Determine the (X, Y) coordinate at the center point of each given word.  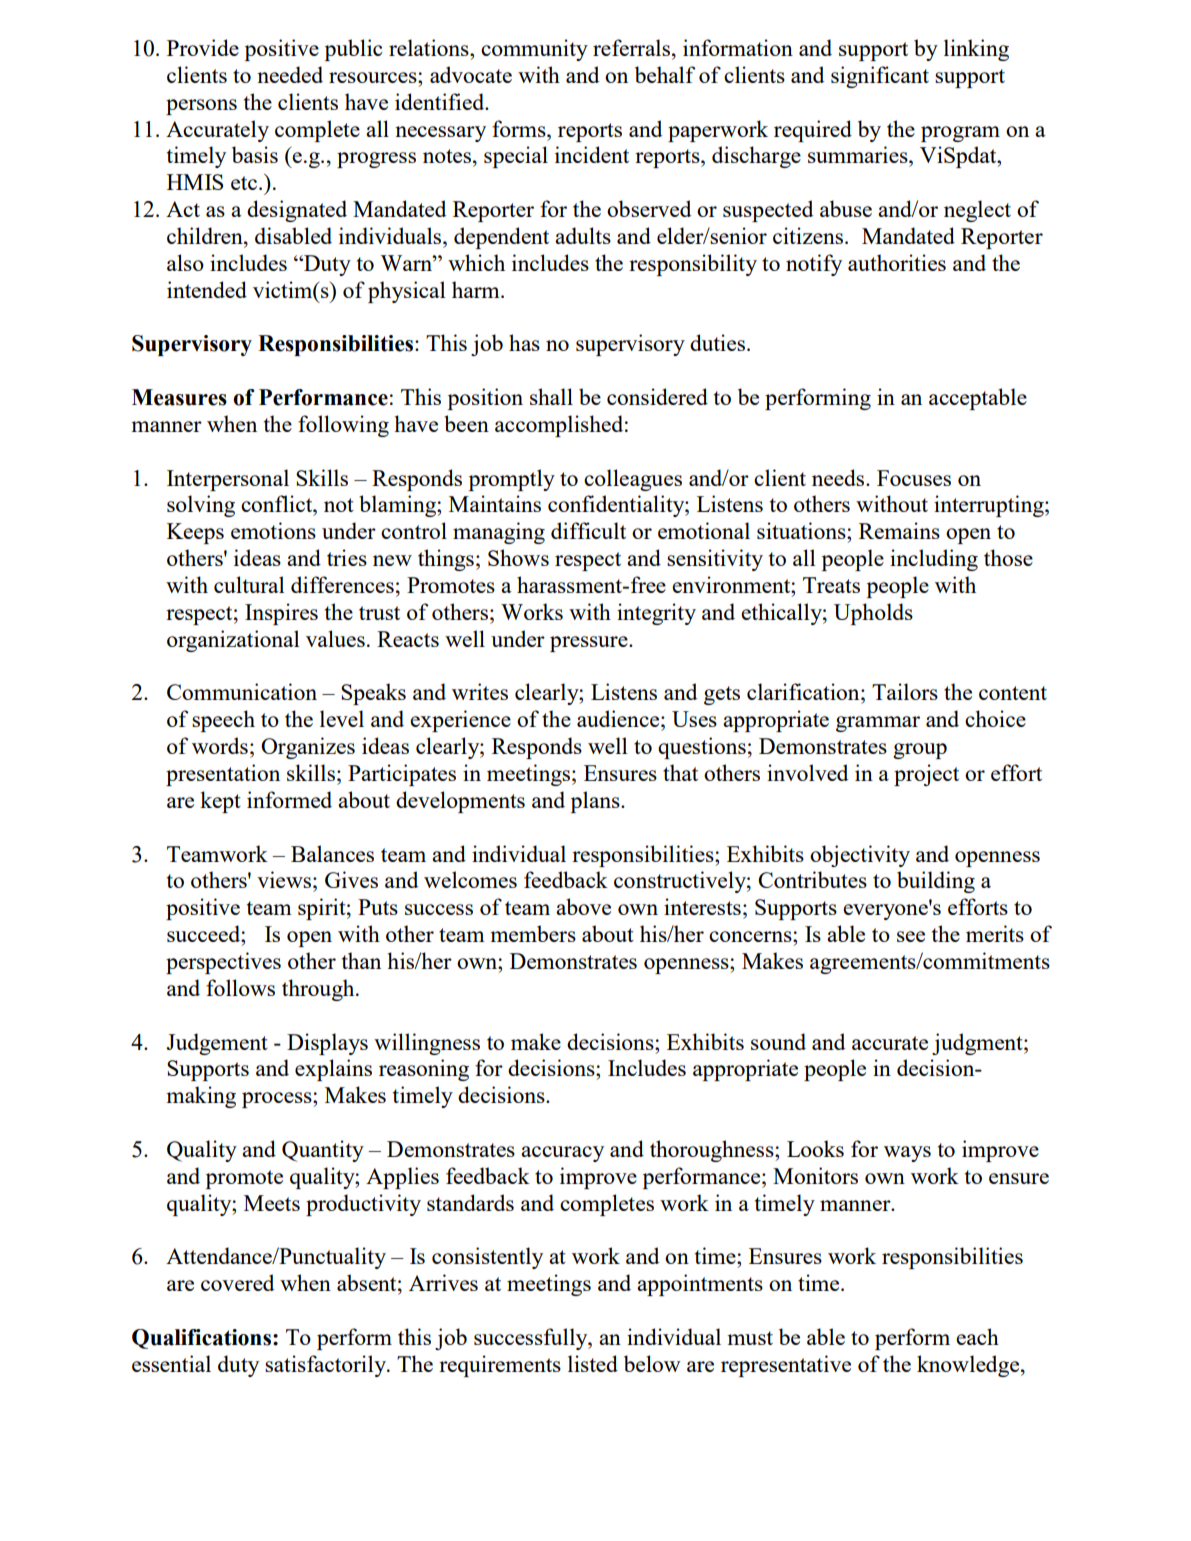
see (911, 936)
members (533, 933)
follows (240, 987)
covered (237, 1282)
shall (551, 396)
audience (619, 718)
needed (290, 74)
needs (839, 477)
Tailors (905, 691)
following (343, 426)
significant (880, 77)
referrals (633, 47)
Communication (242, 691)
